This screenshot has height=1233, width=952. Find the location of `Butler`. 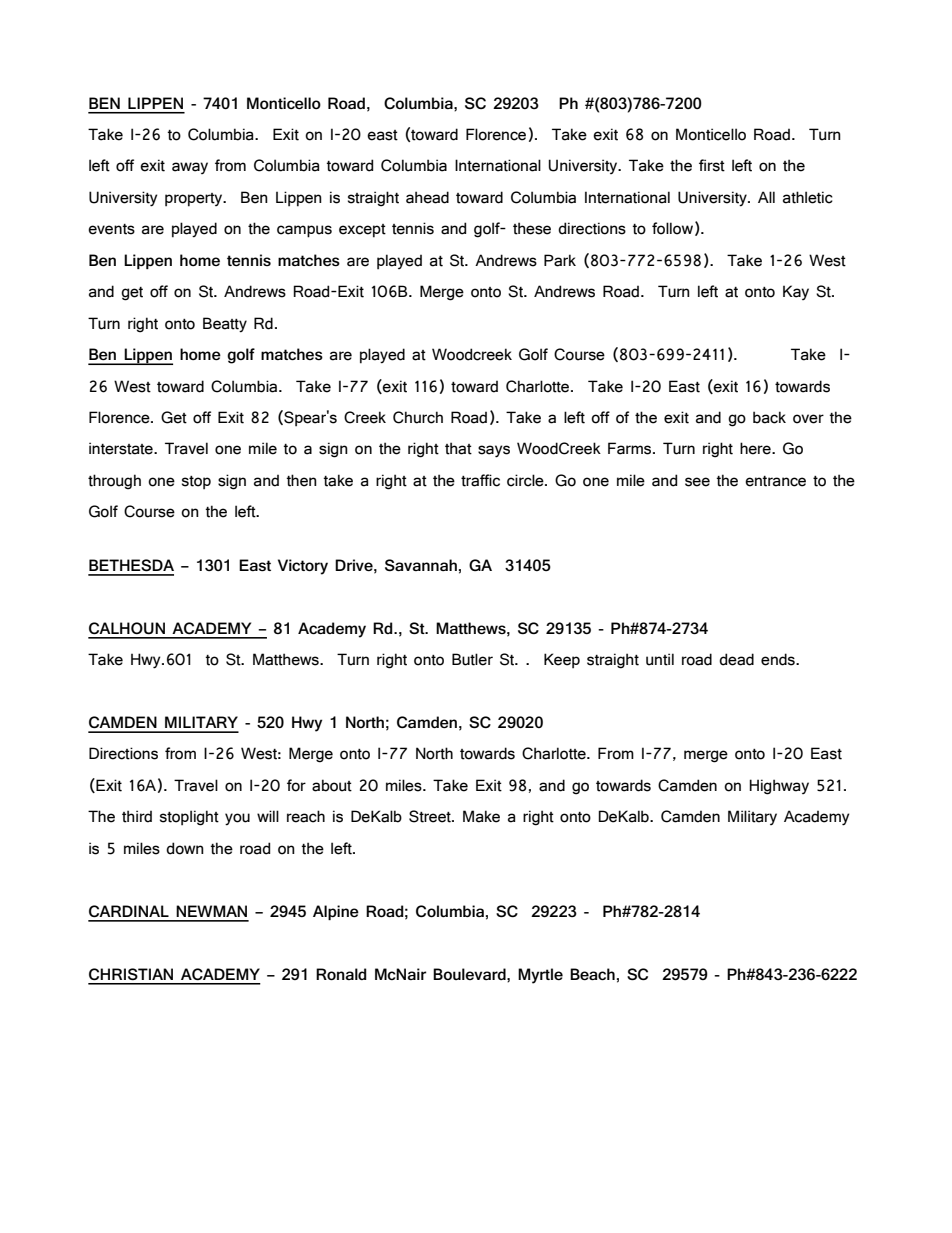

Butler is located at coordinates (472, 659).
